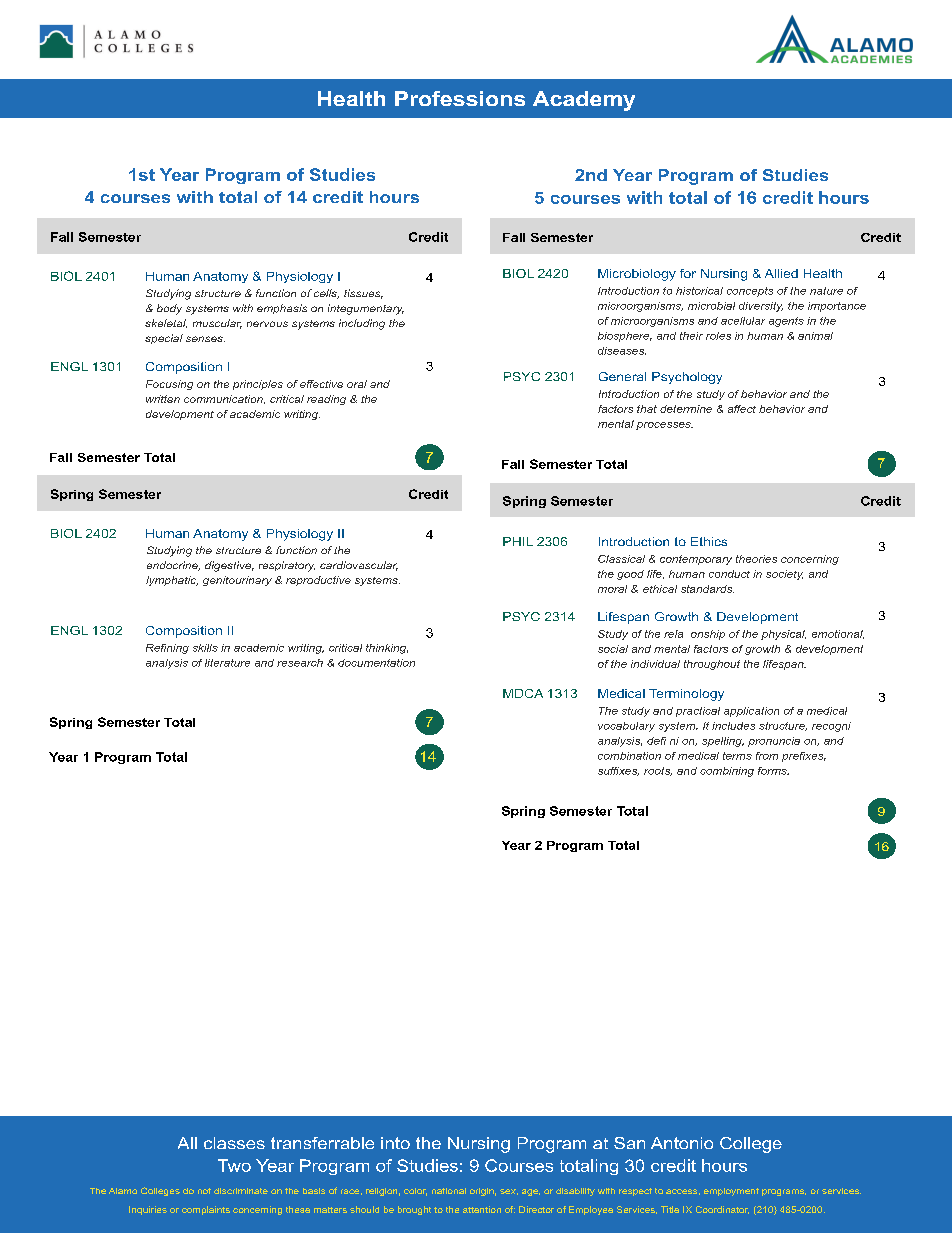  I want to click on employment, so click(731, 1192).
